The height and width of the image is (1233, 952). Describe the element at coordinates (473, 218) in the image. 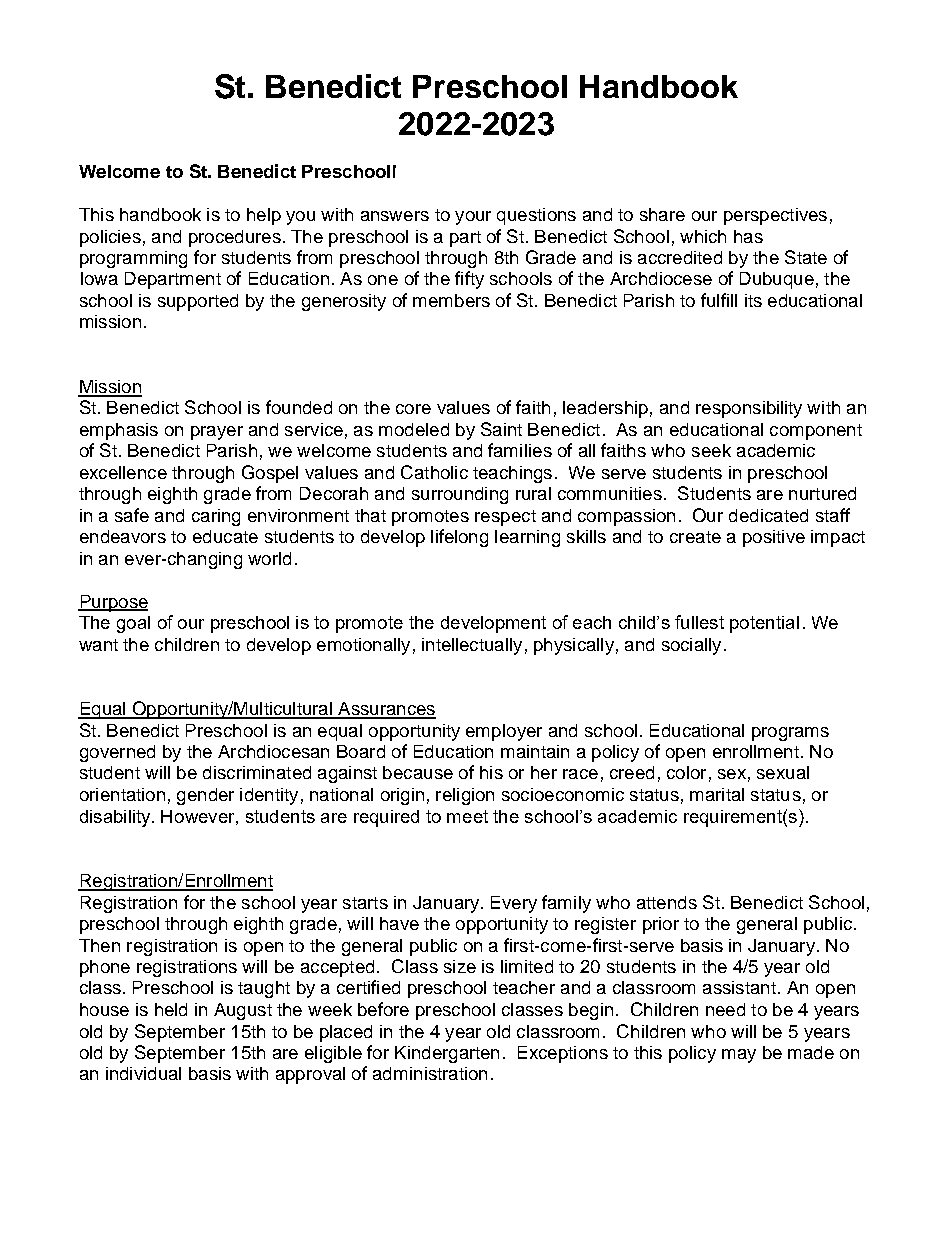

I see `your` at that location.
